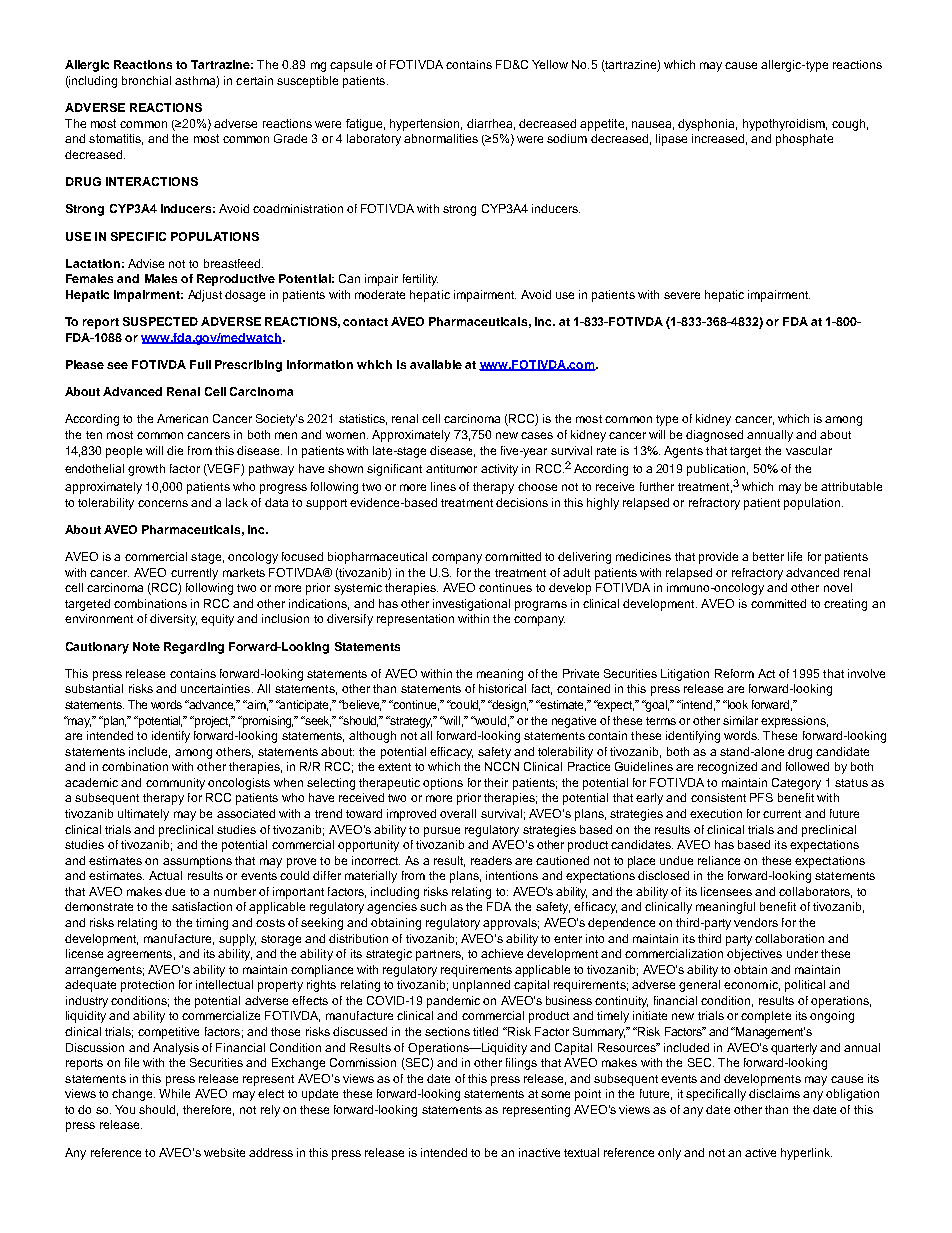  I want to click on abnormalities, so click(441, 138).
